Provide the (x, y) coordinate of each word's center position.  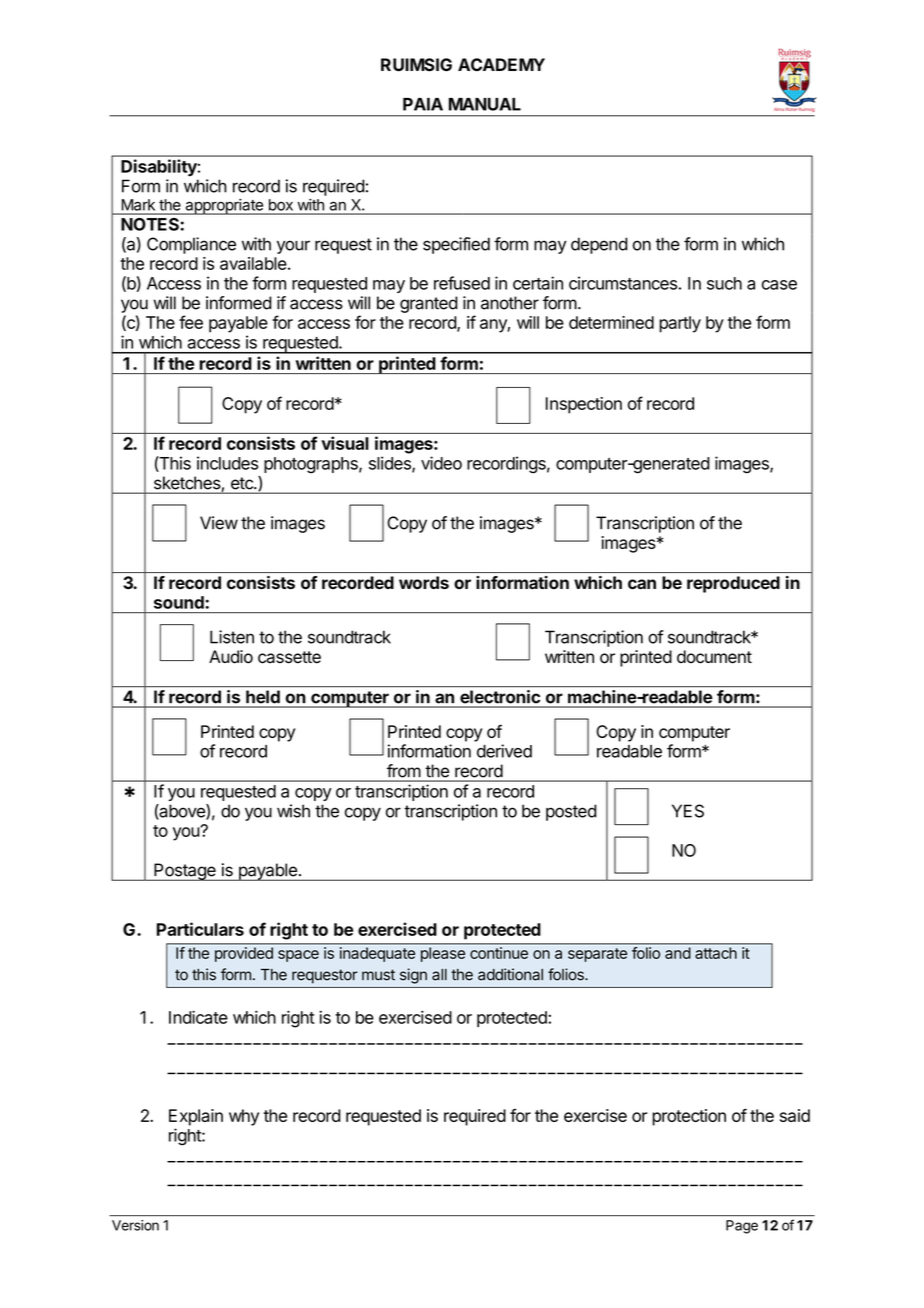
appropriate (224, 206)
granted (429, 304)
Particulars (200, 929)
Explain (196, 1117)
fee (191, 322)
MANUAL (485, 104)
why (244, 1117)
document (714, 657)
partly (680, 324)
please (442, 953)
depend (599, 245)
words (424, 582)
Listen (232, 637)
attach (716, 952)
